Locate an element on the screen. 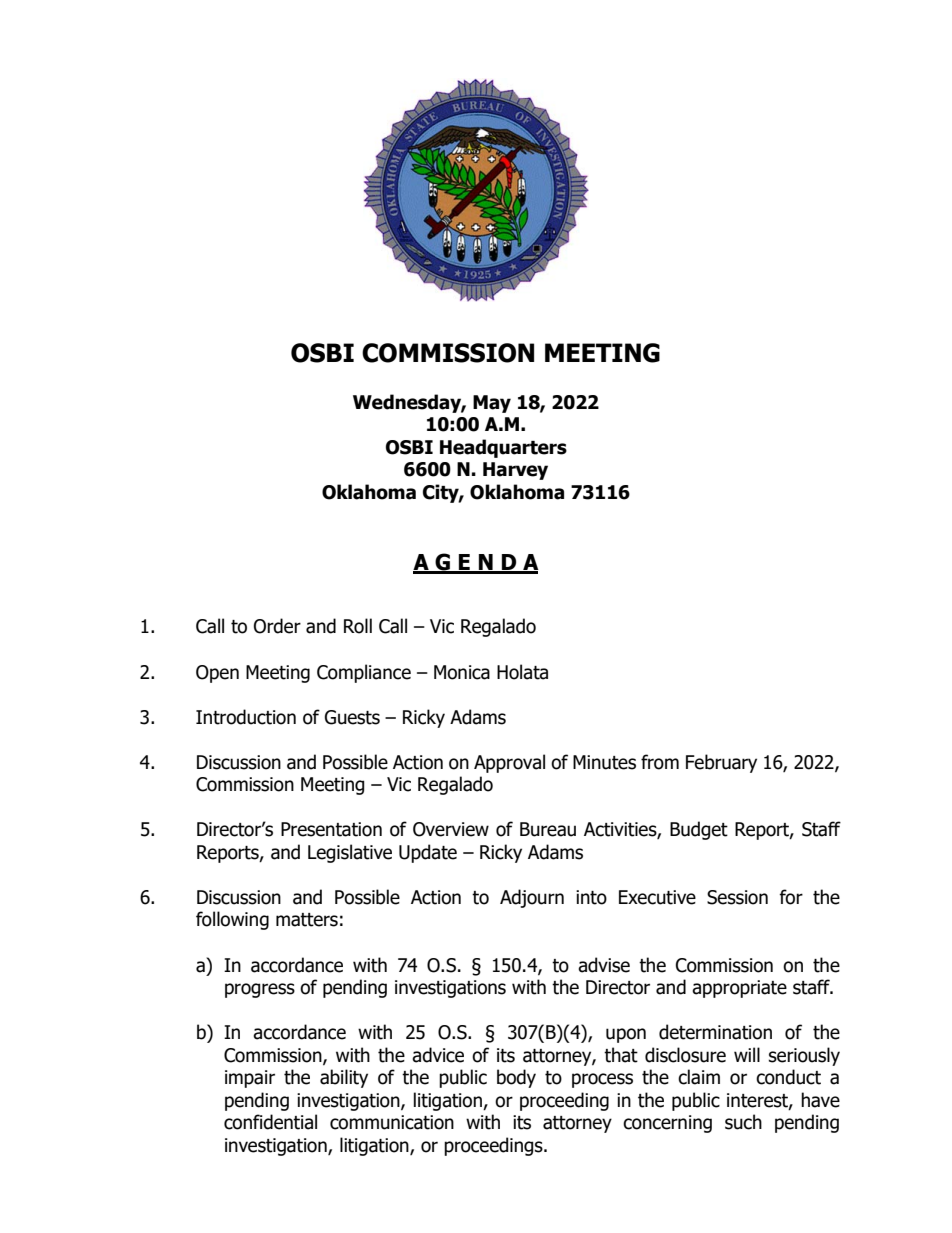 This screenshot has height=1233, width=952. Headquarters is located at coordinates (503, 448).
